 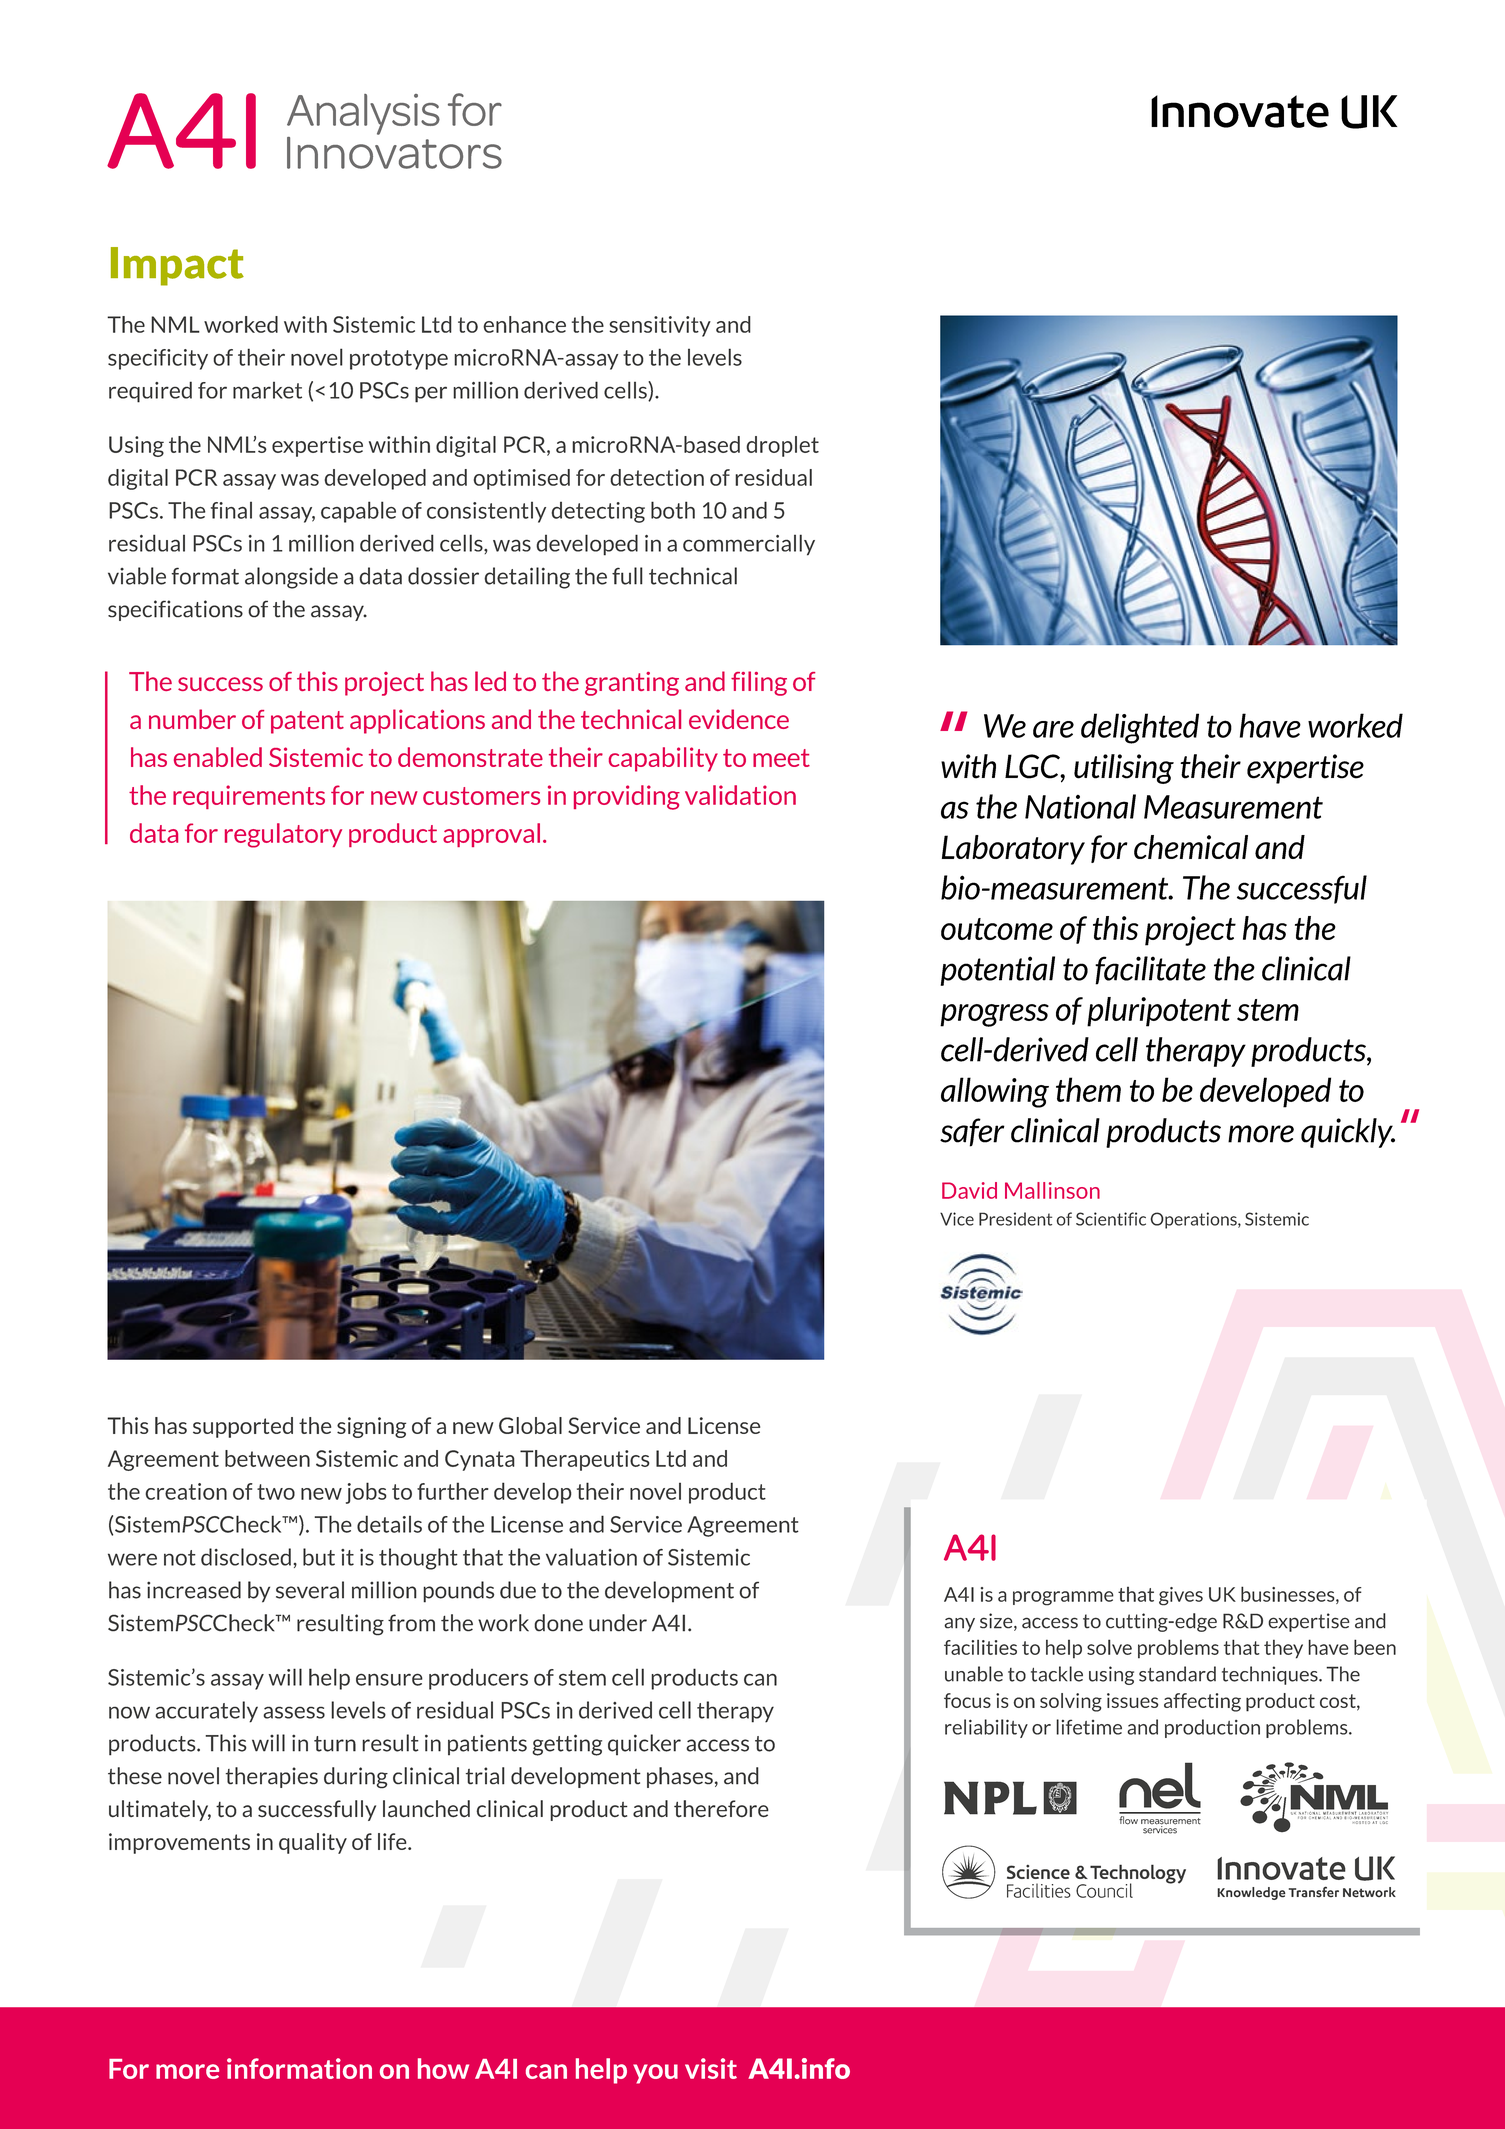 What do you see at coordinates (660, 326) in the page?
I see `sensitivity` at bounding box center [660, 326].
